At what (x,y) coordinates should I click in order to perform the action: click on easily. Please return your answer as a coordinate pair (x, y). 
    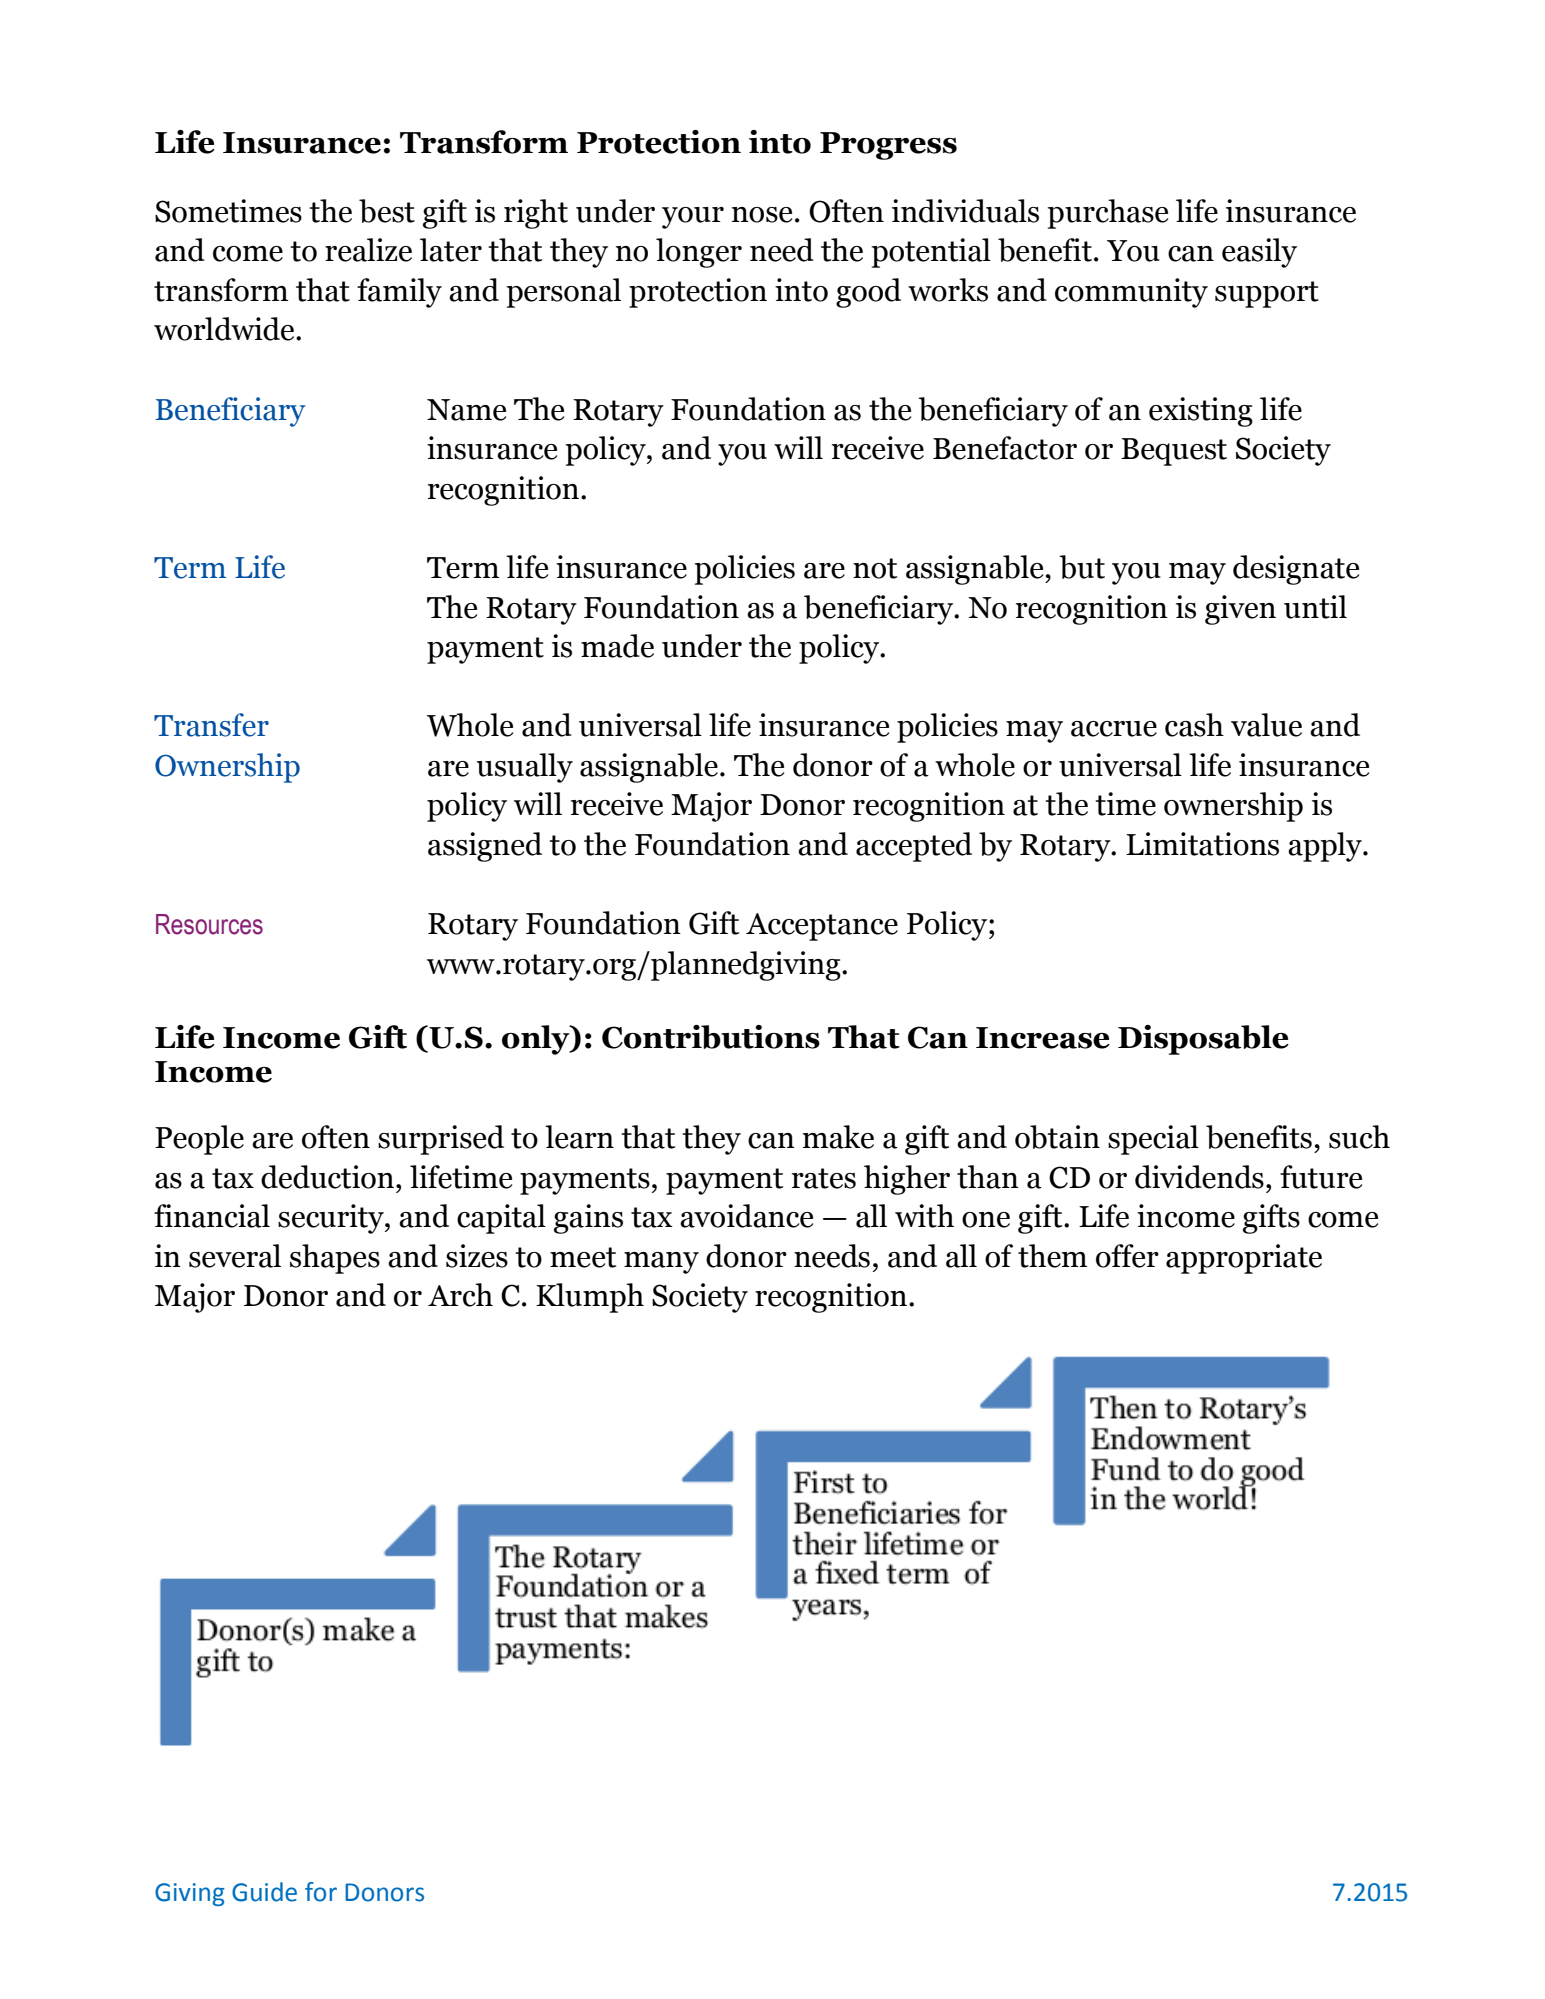
    Looking at the image, I should click on (1259, 253).
